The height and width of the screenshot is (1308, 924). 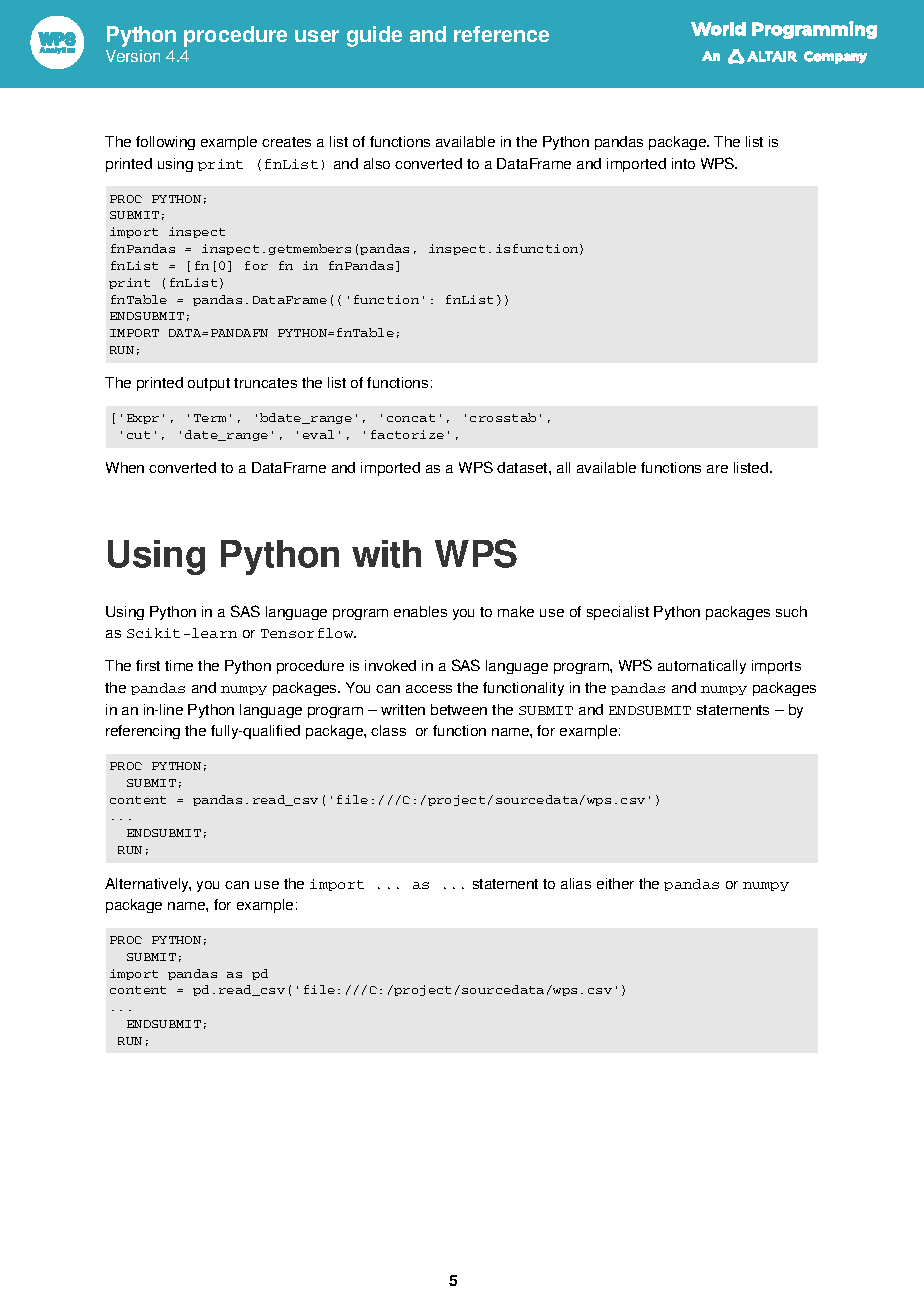 What do you see at coordinates (179, 665) in the screenshot?
I see `time` at bounding box center [179, 665].
